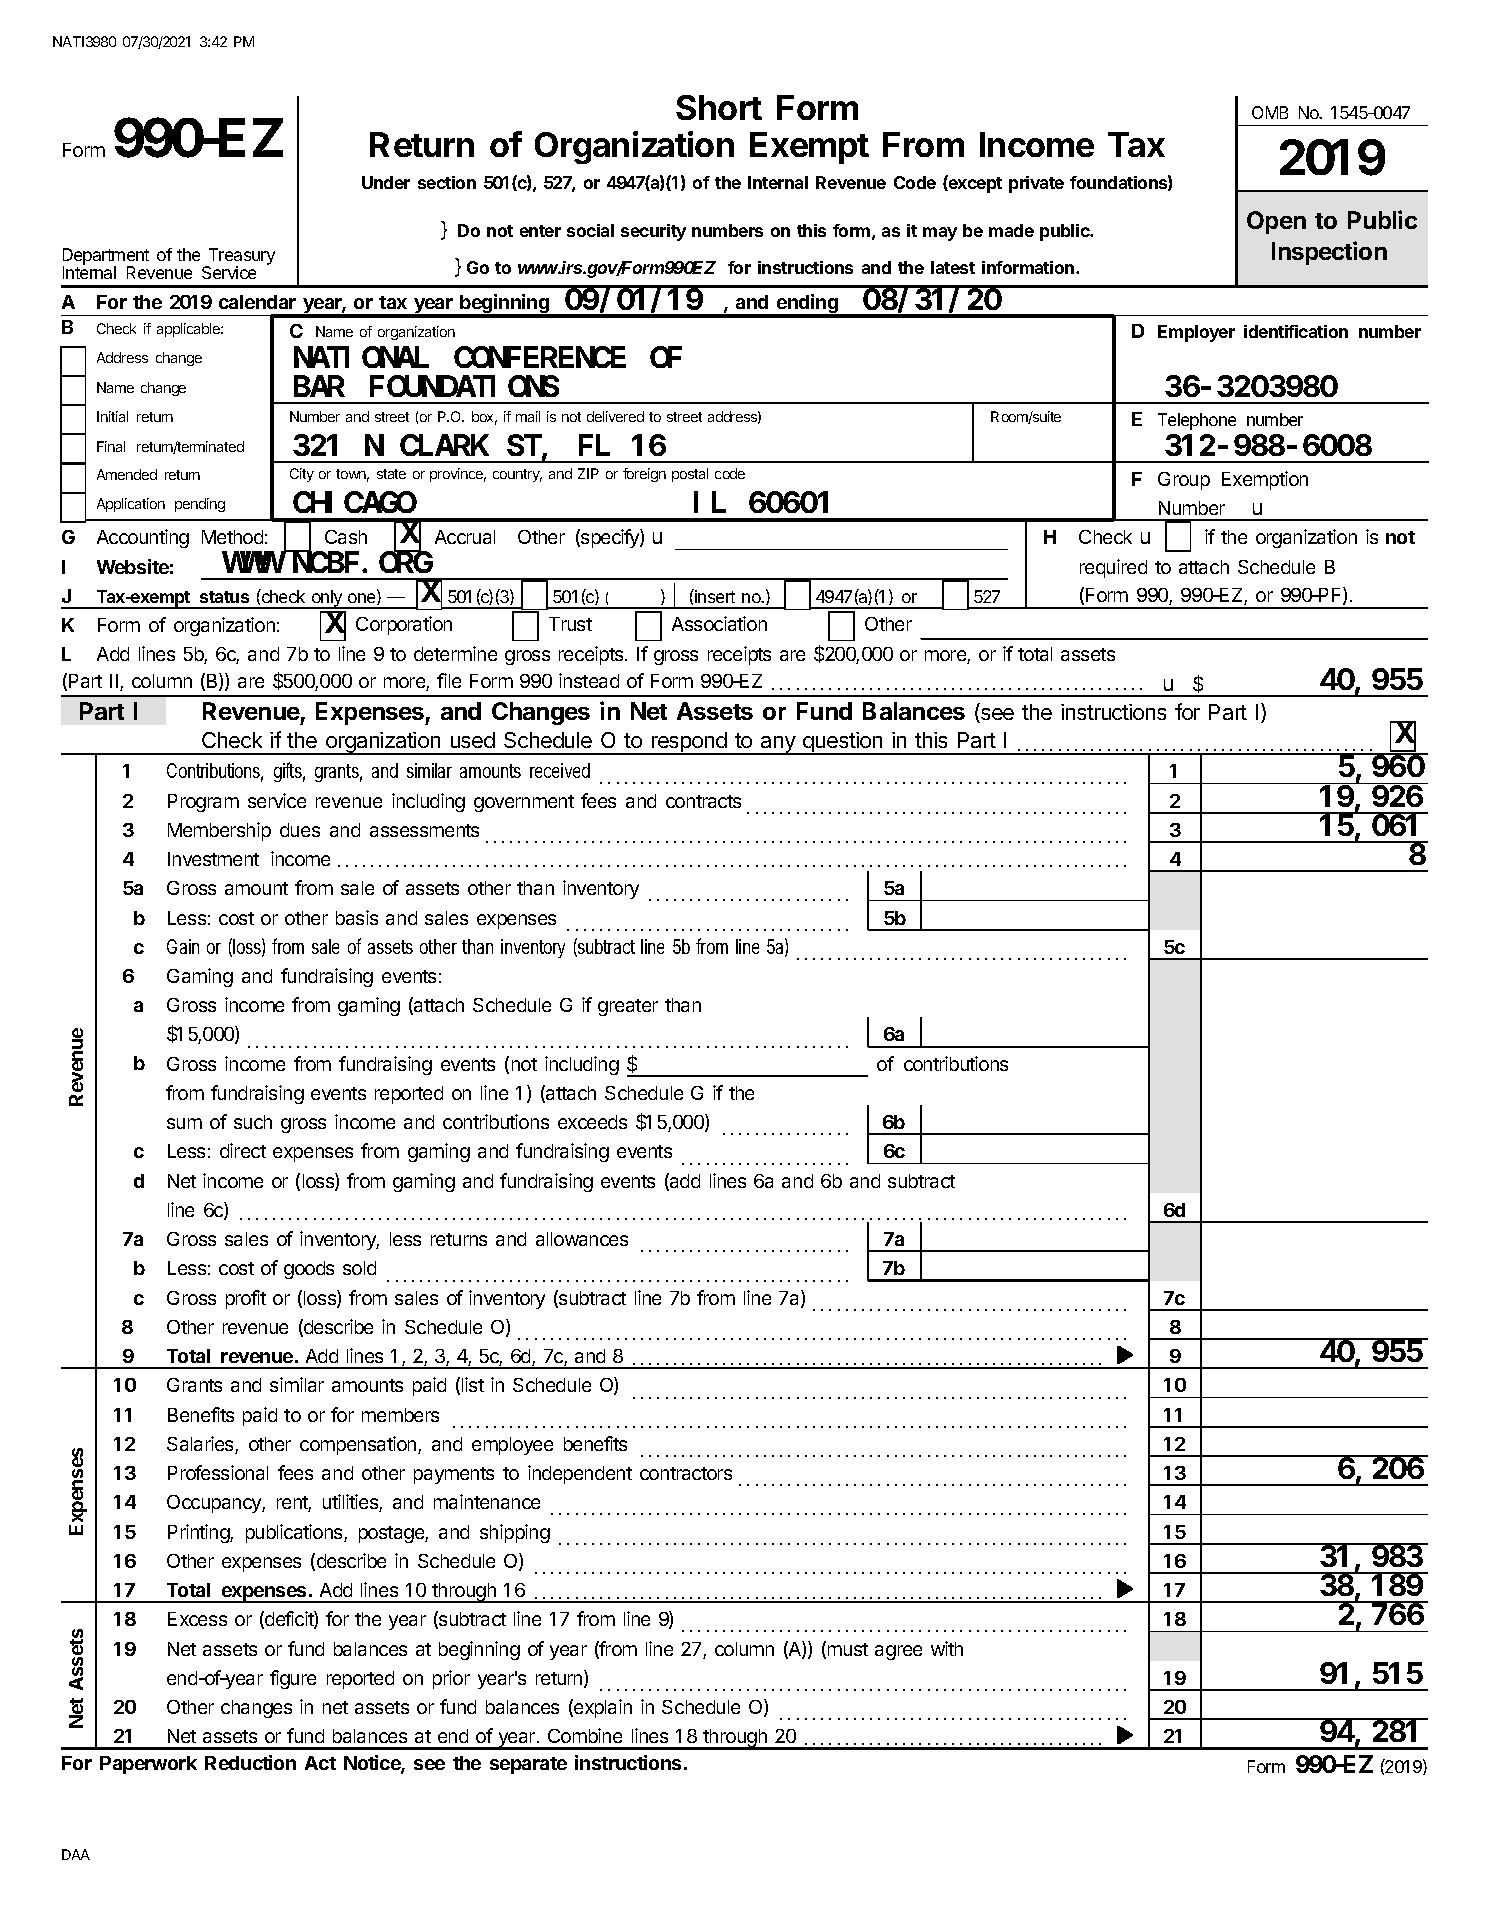  What do you see at coordinates (947, 1648) in the document?
I see `with` at bounding box center [947, 1648].
